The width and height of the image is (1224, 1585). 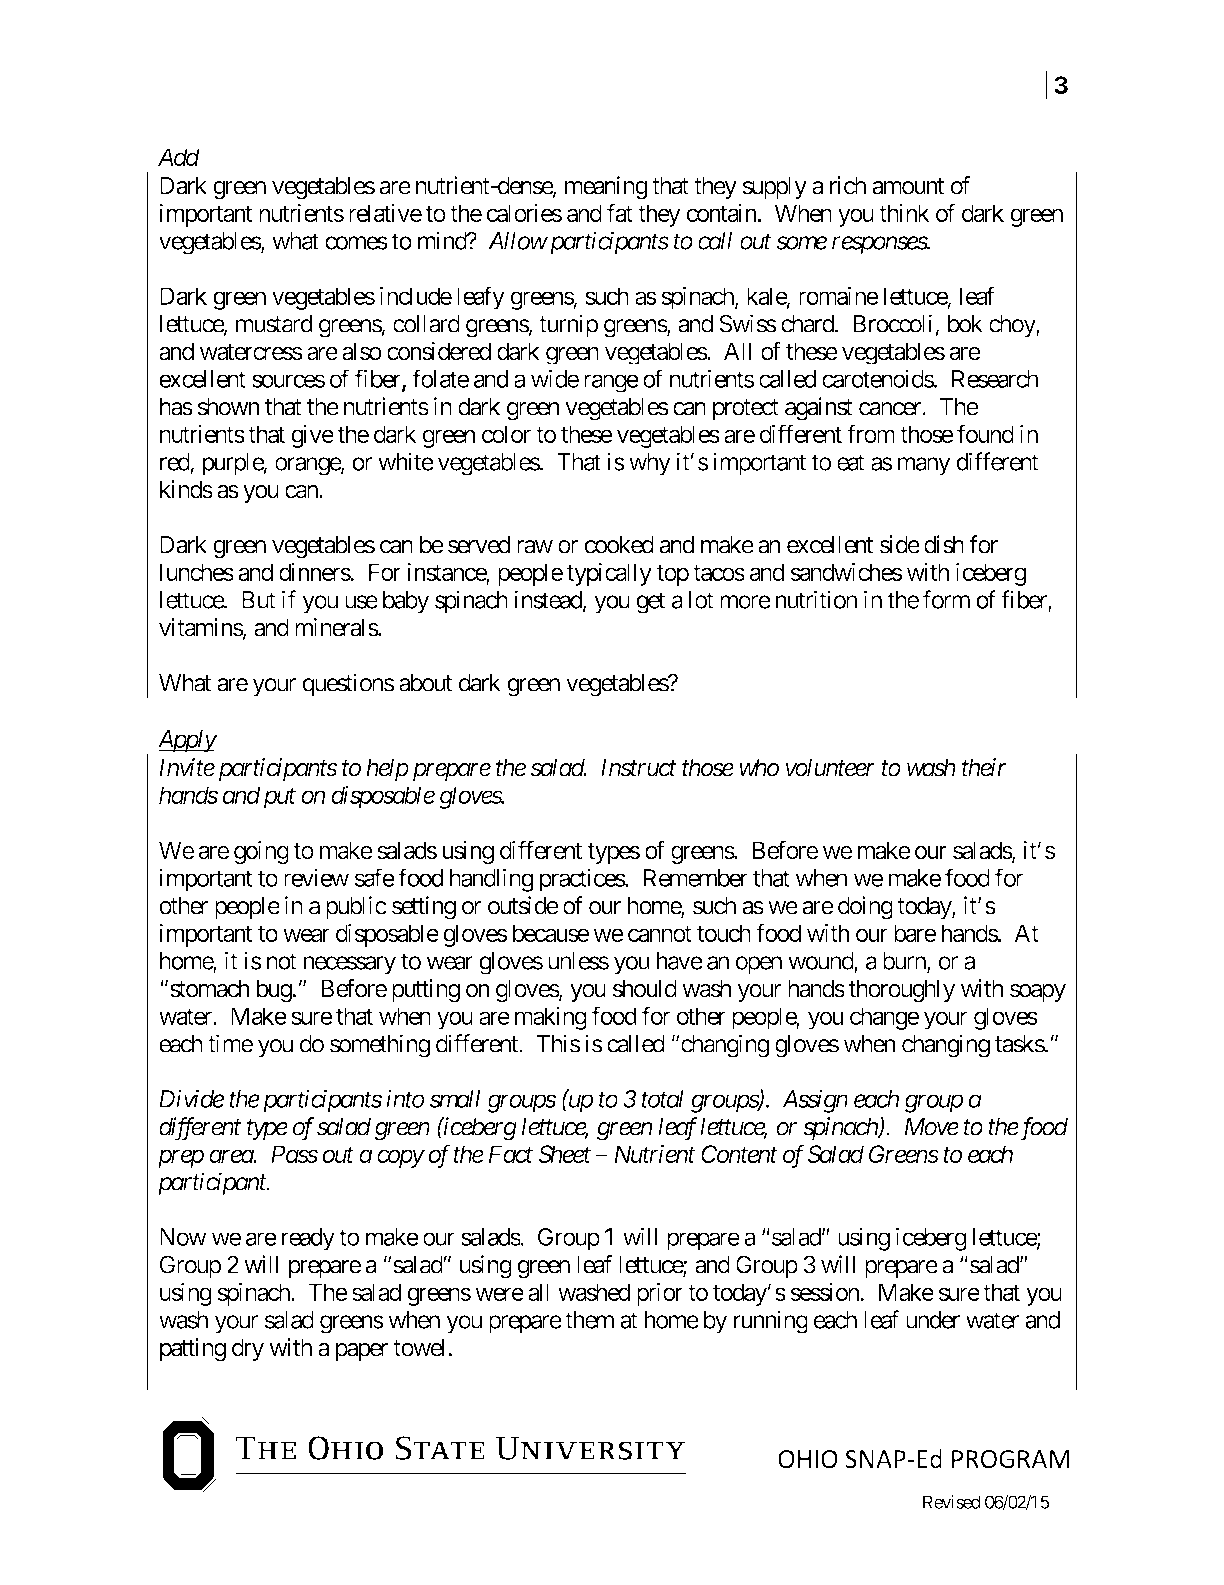 I want to click on also, so click(x=362, y=351).
